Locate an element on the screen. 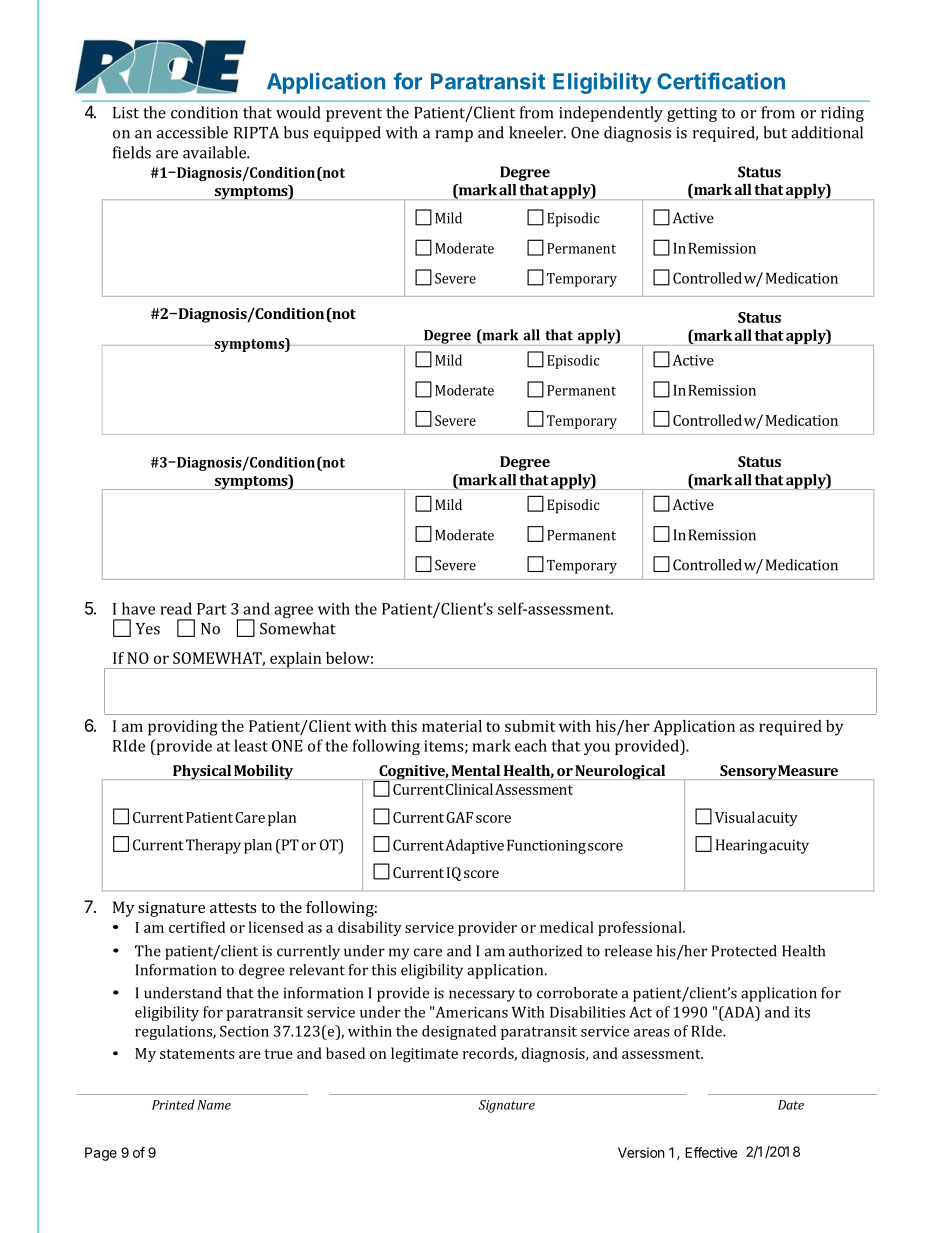 This screenshot has width=952, height=1233. legitimate is located at coordinates (424, 1055).
